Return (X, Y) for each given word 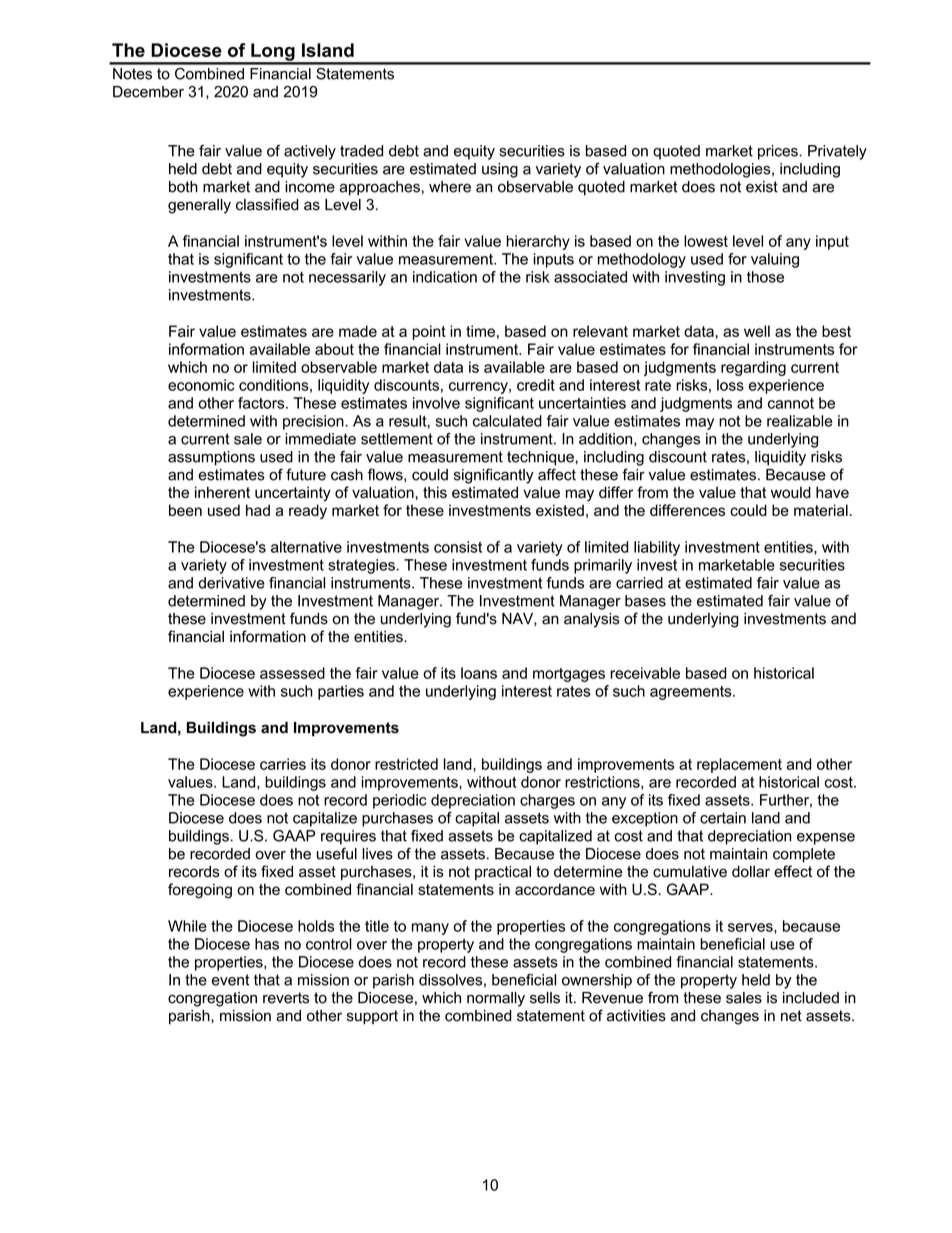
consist (458, 547)
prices (779, 152)
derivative (232, 583)
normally (496, 999)
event (230, 980)
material (821, 510)
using (500, 170)
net (791, 1016)
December (148, 92)
